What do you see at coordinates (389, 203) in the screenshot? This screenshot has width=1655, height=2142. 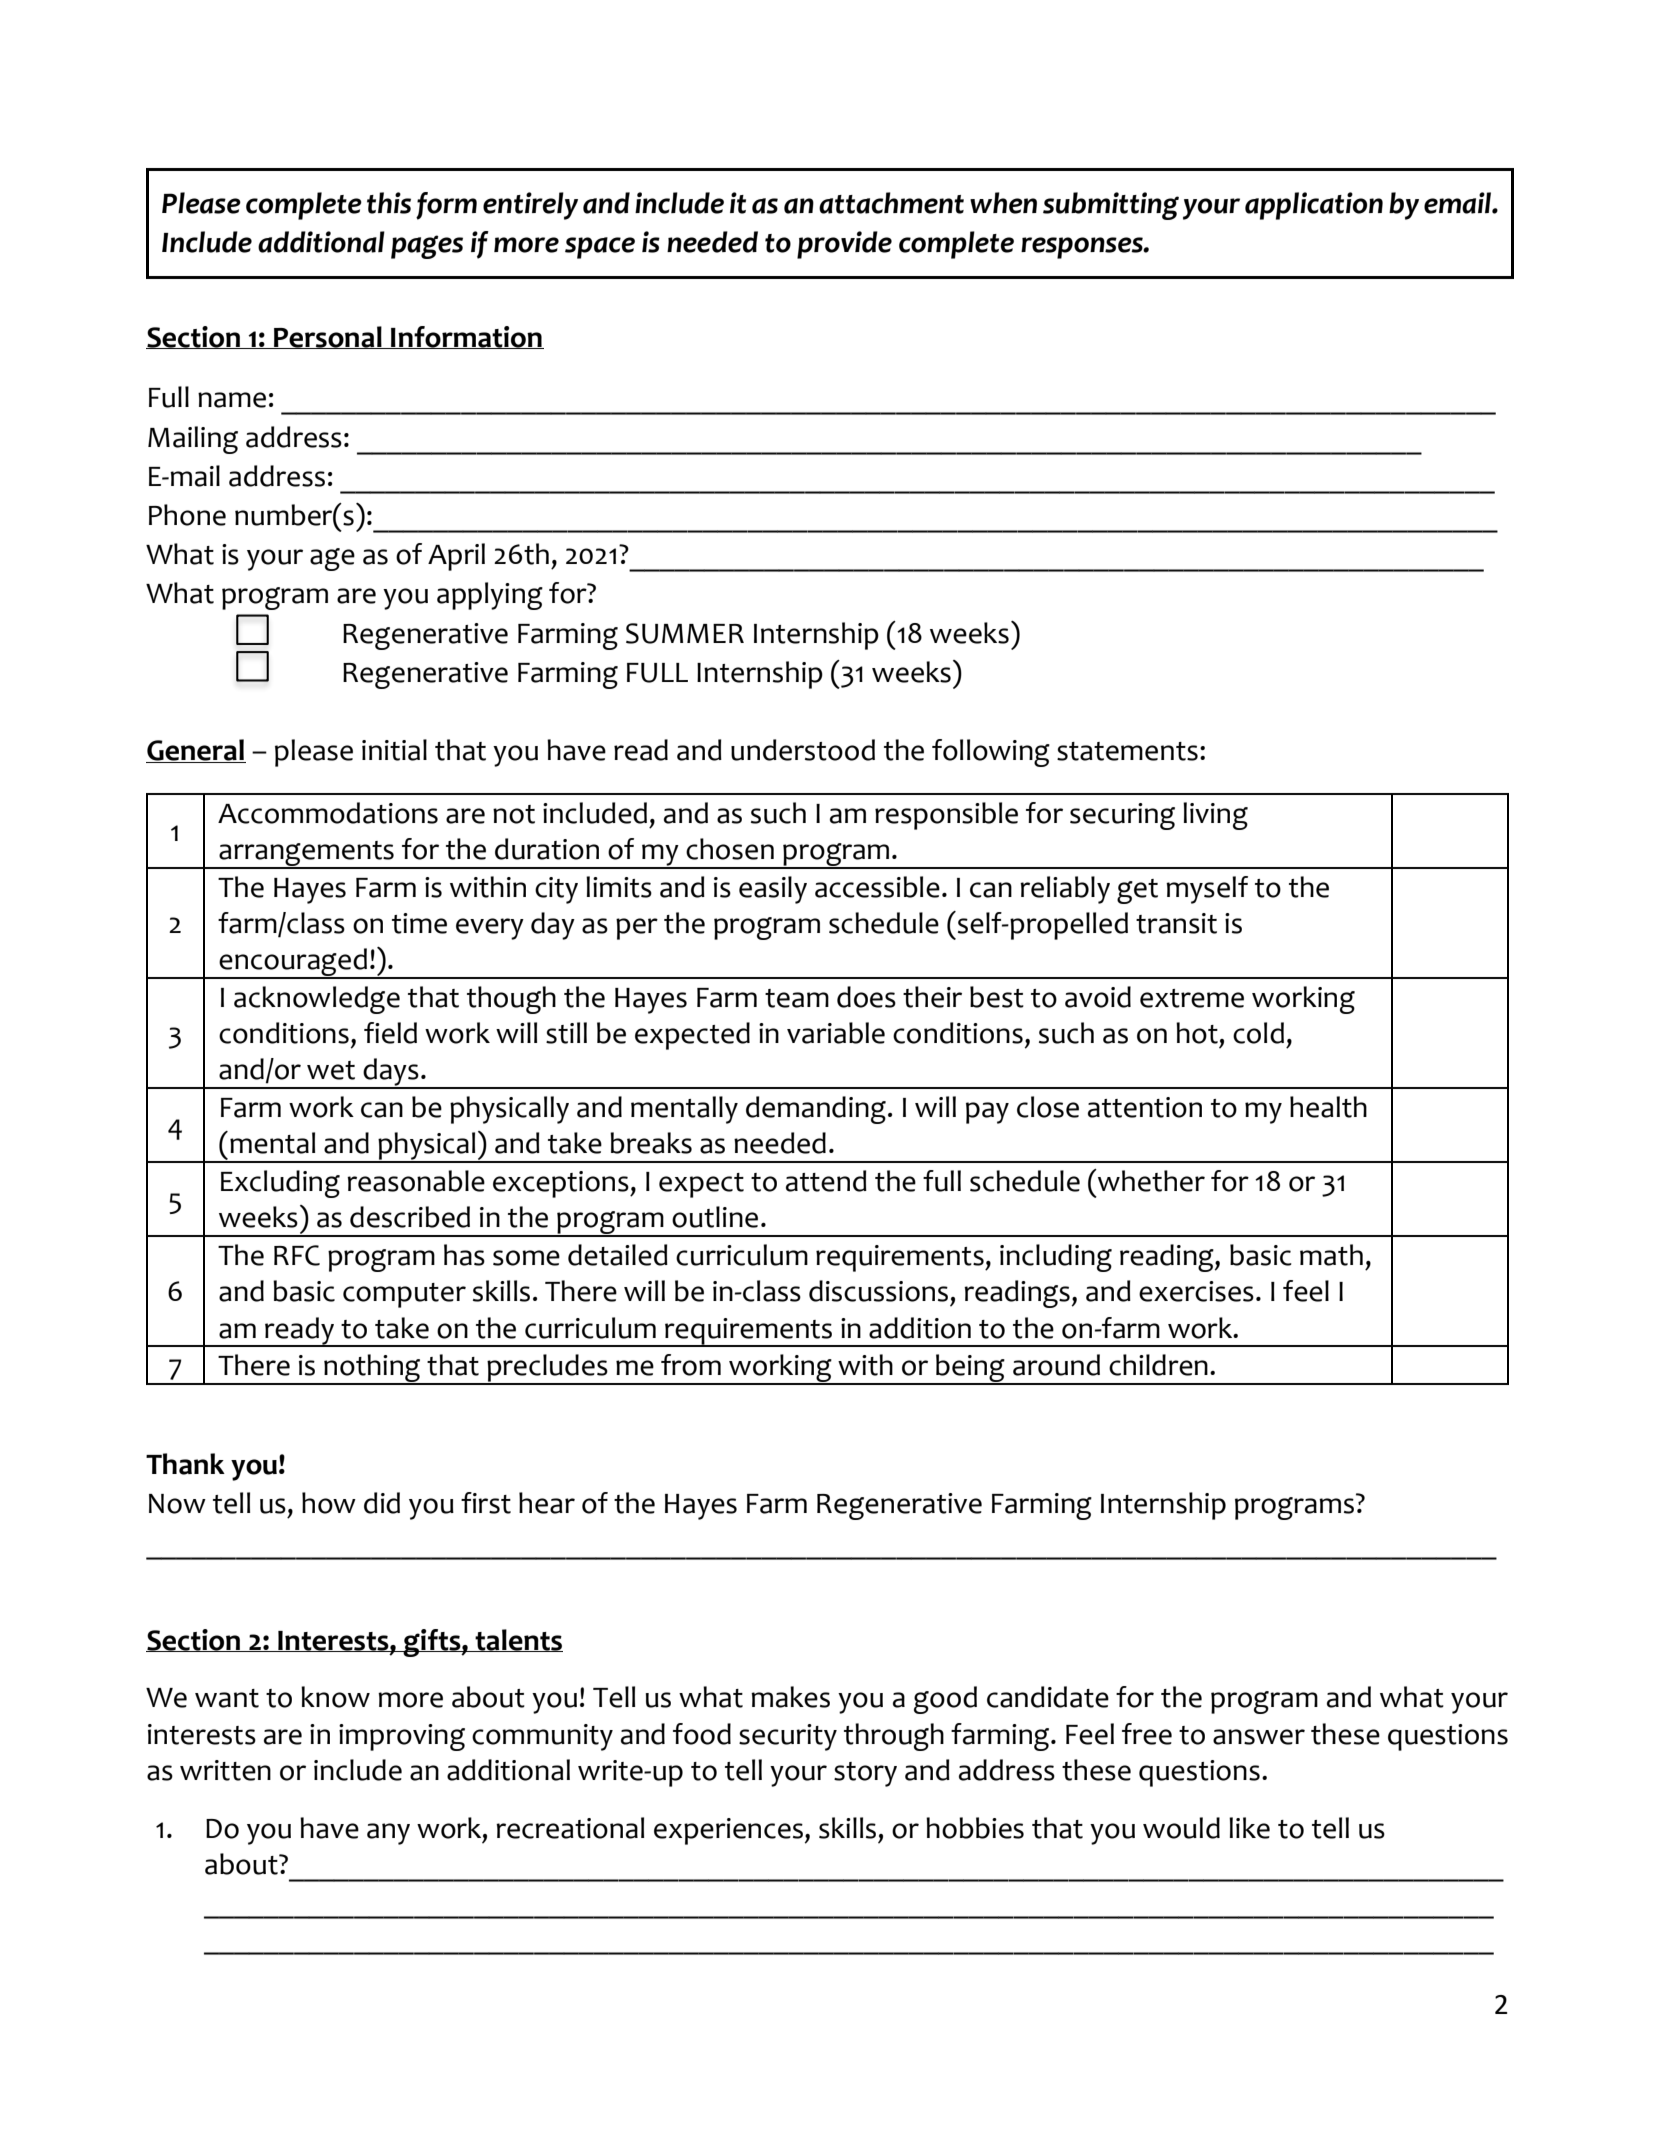 I see `this` at bounding box center [389, 203].
